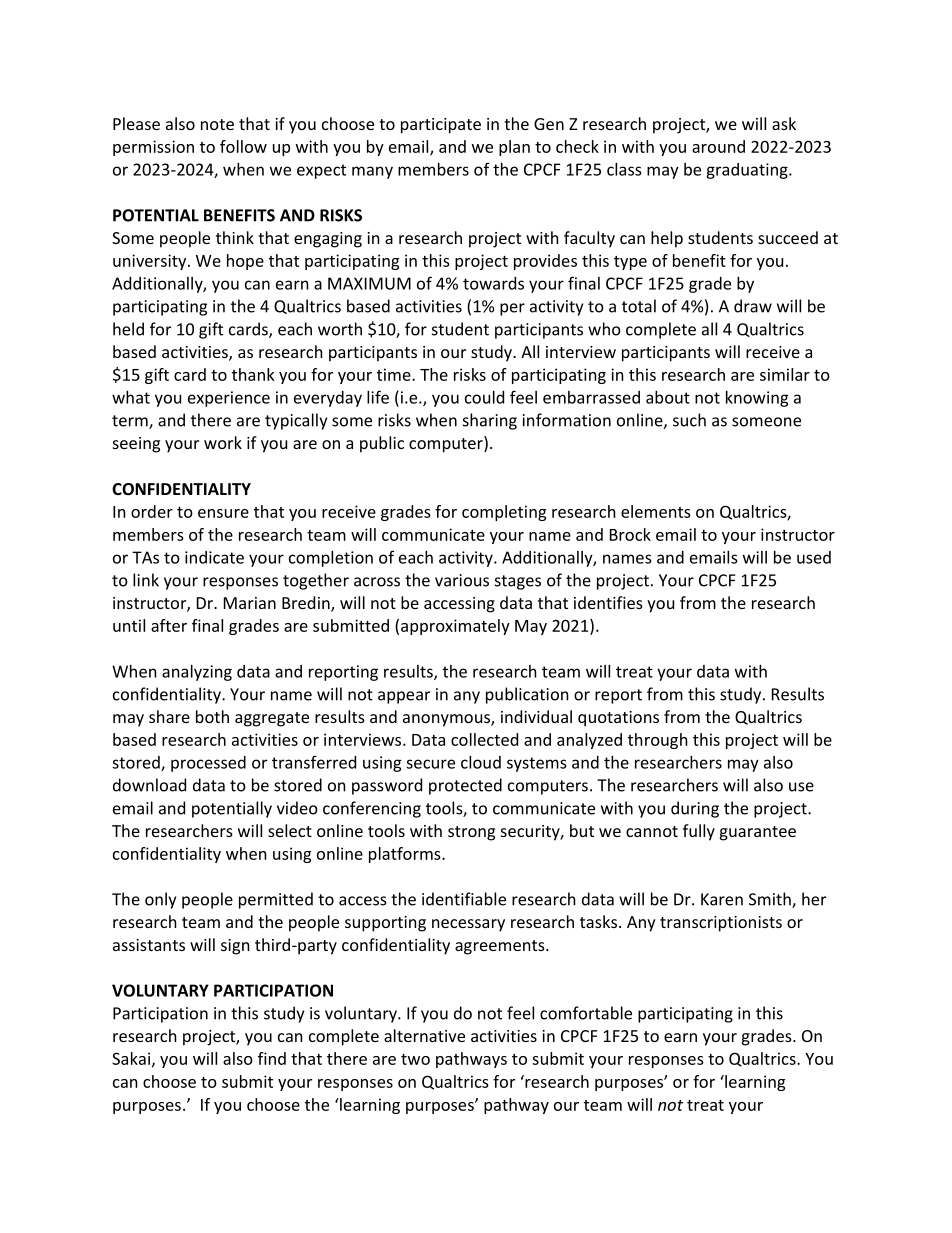 Image resolution: width=952 pixels, height=1233 pixels. I want to click on collected, so click(484, 739).
